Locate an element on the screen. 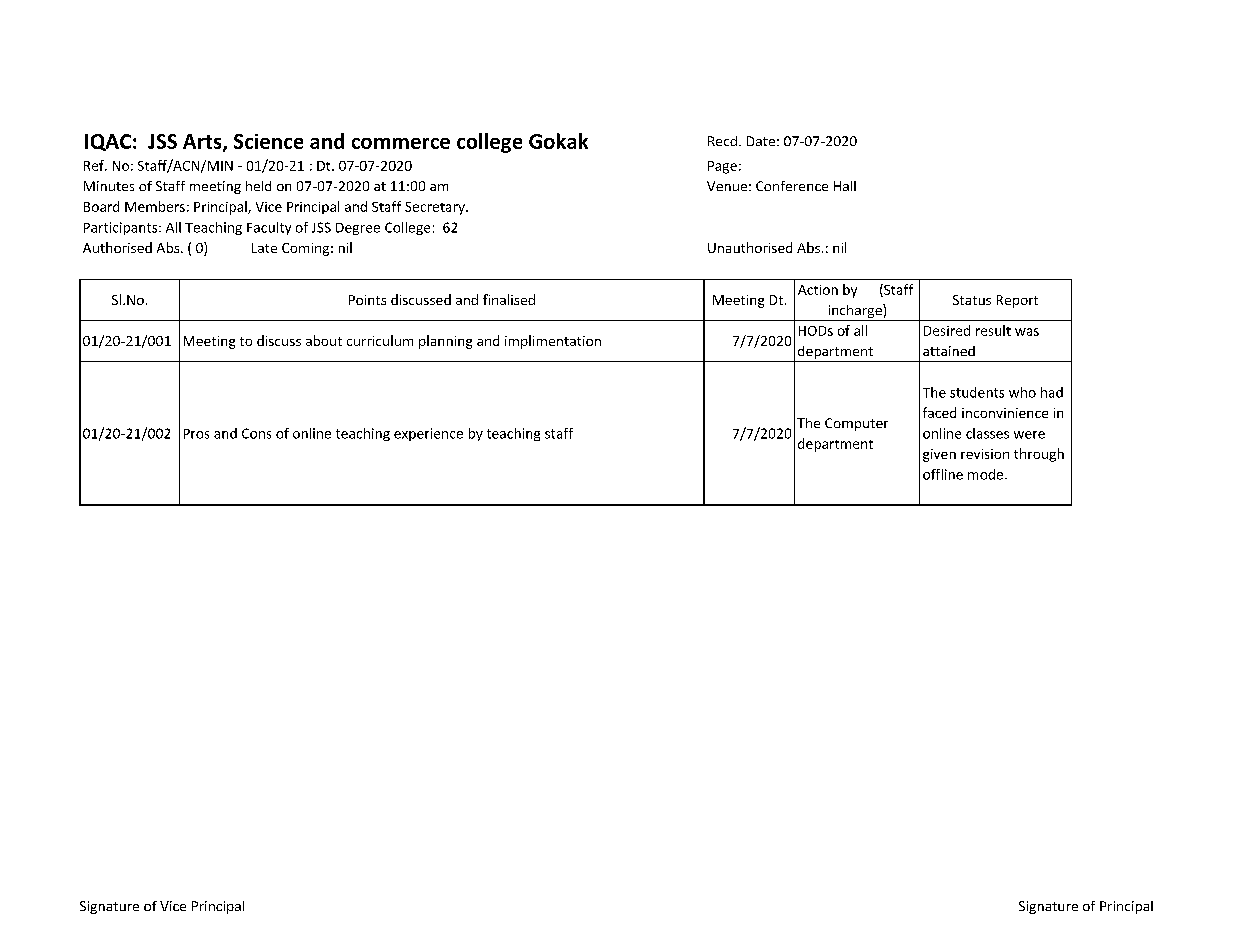 Image resolution: width=1233 pixels, height=952 pixels. Status is located at coordinates (972, 300).
